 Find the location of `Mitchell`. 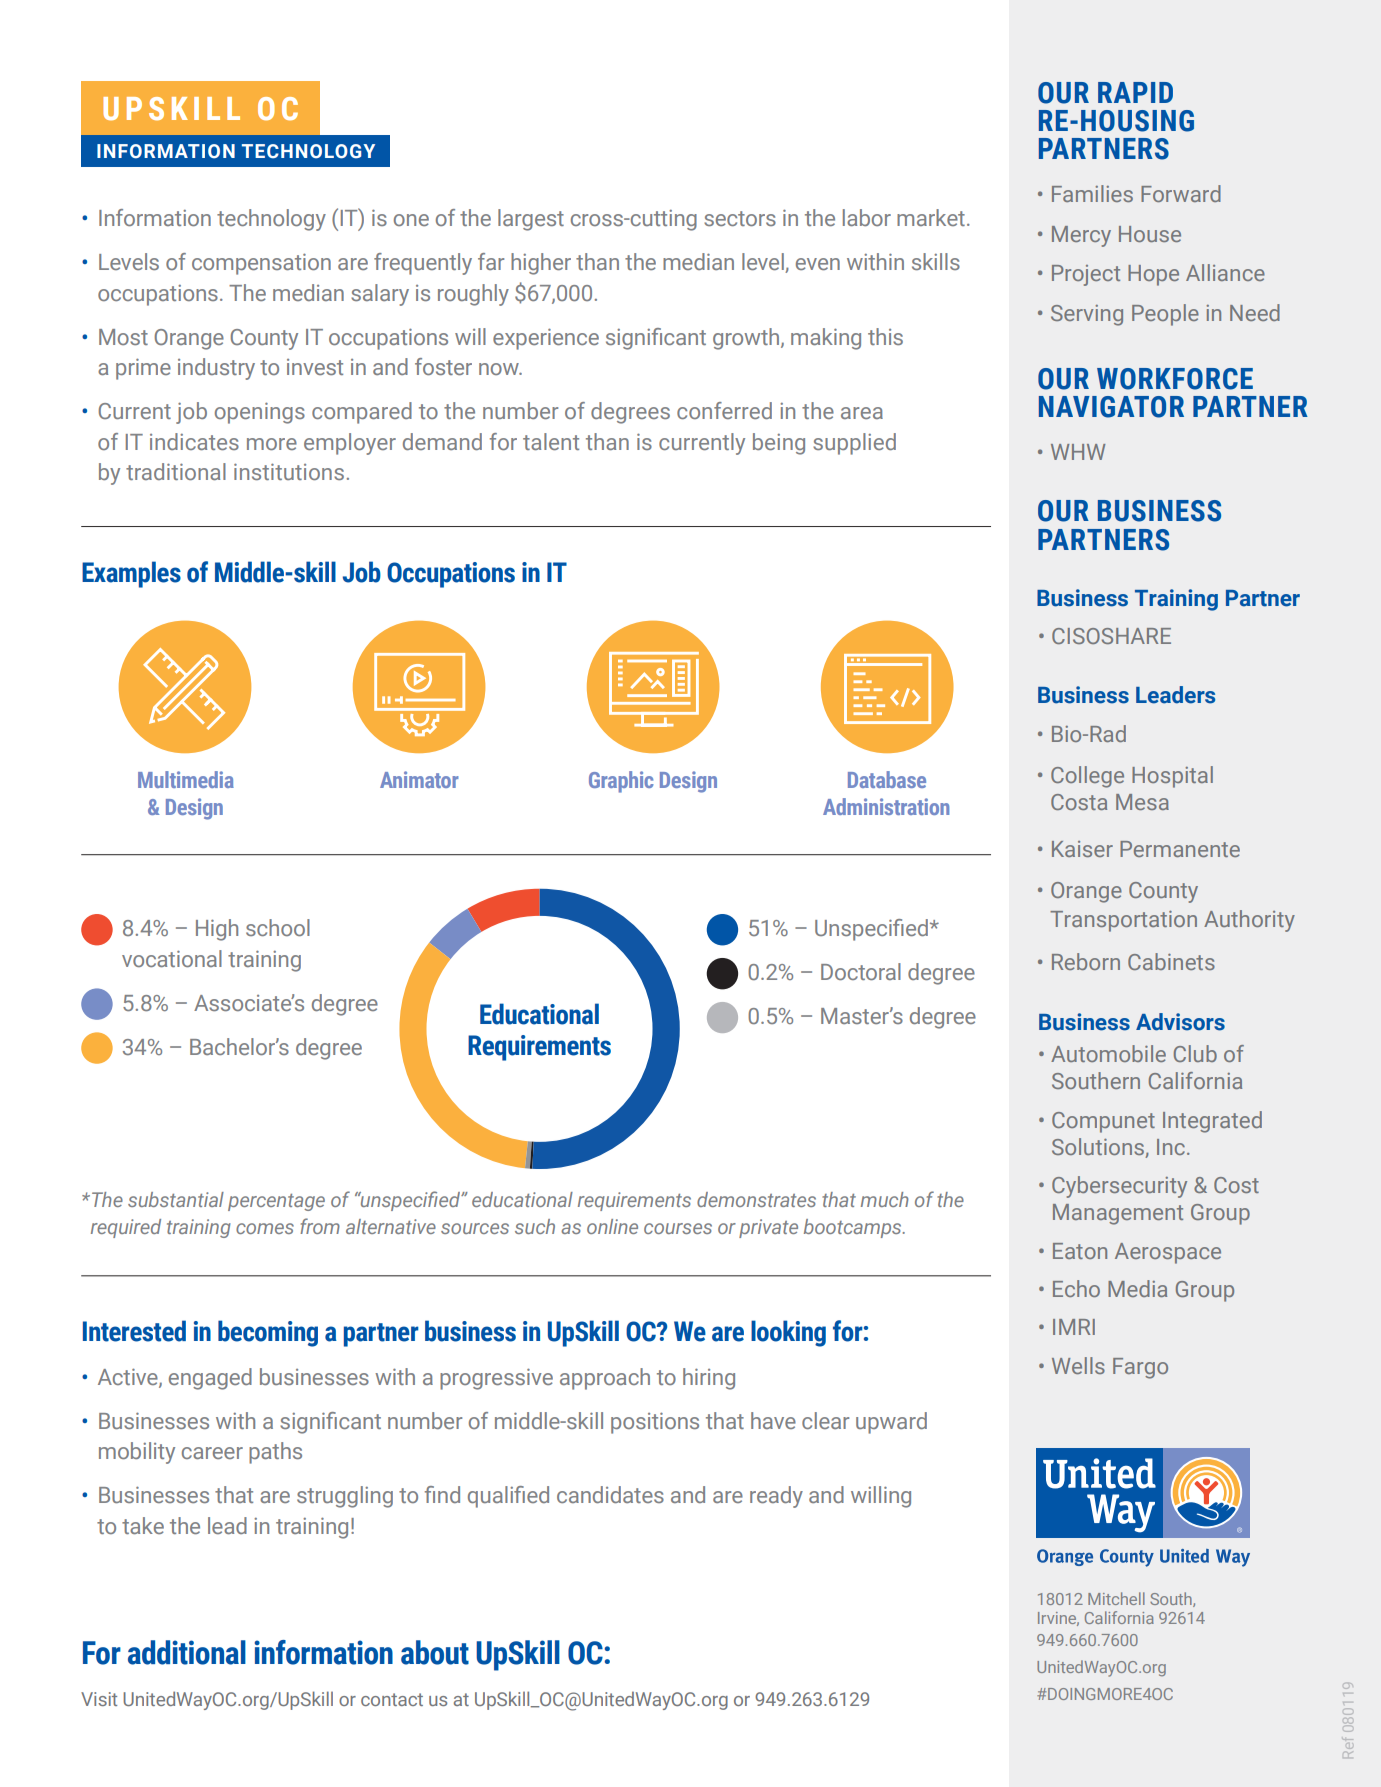

Mitchell is located at coordinates (1116, 1598).
